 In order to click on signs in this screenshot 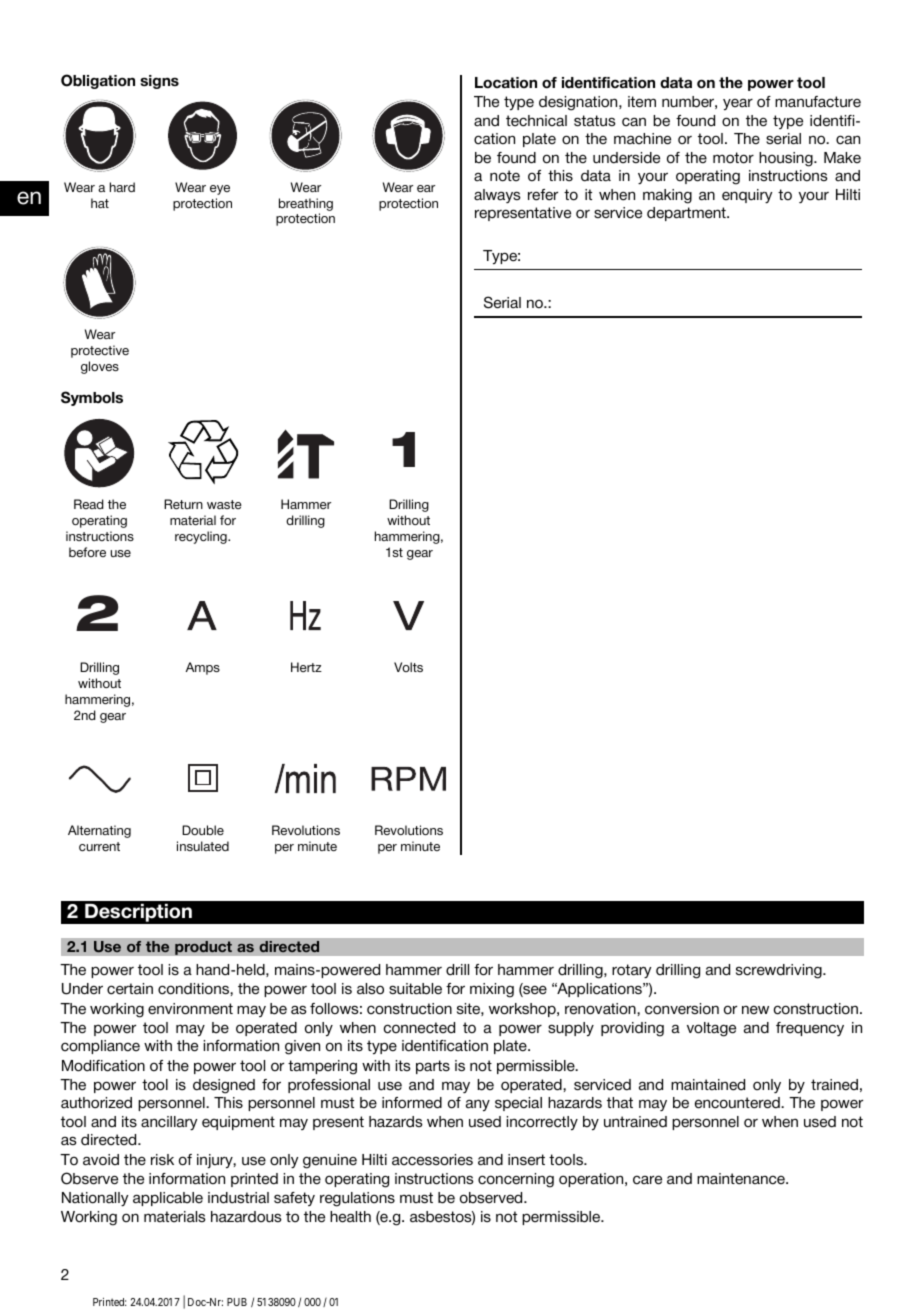, I will do `click(159, 82)`.
